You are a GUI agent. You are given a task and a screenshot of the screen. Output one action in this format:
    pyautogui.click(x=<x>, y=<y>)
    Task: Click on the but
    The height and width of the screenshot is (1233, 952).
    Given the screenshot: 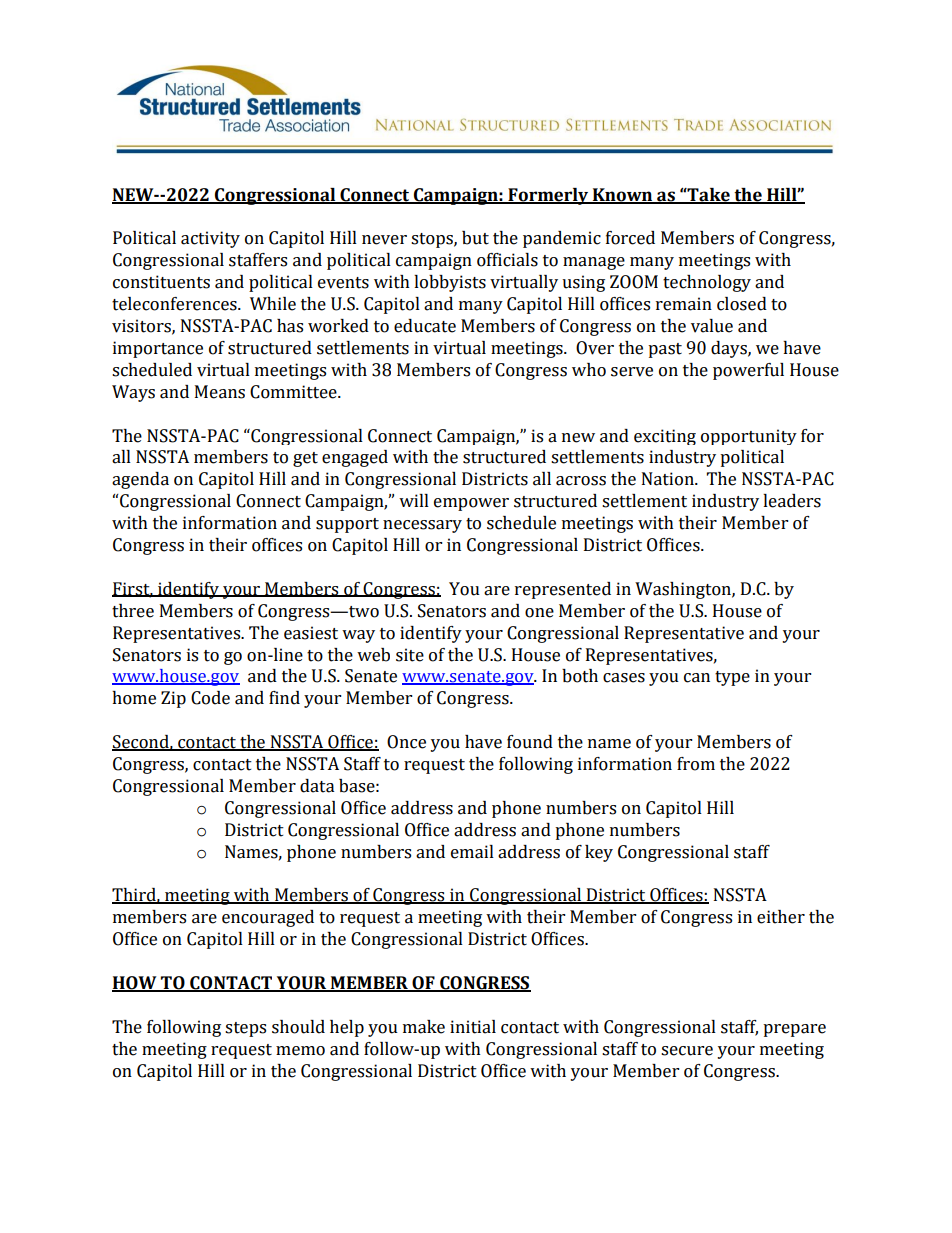 What is the action you would take?
    pyautogui.click(x=475, y=238)
